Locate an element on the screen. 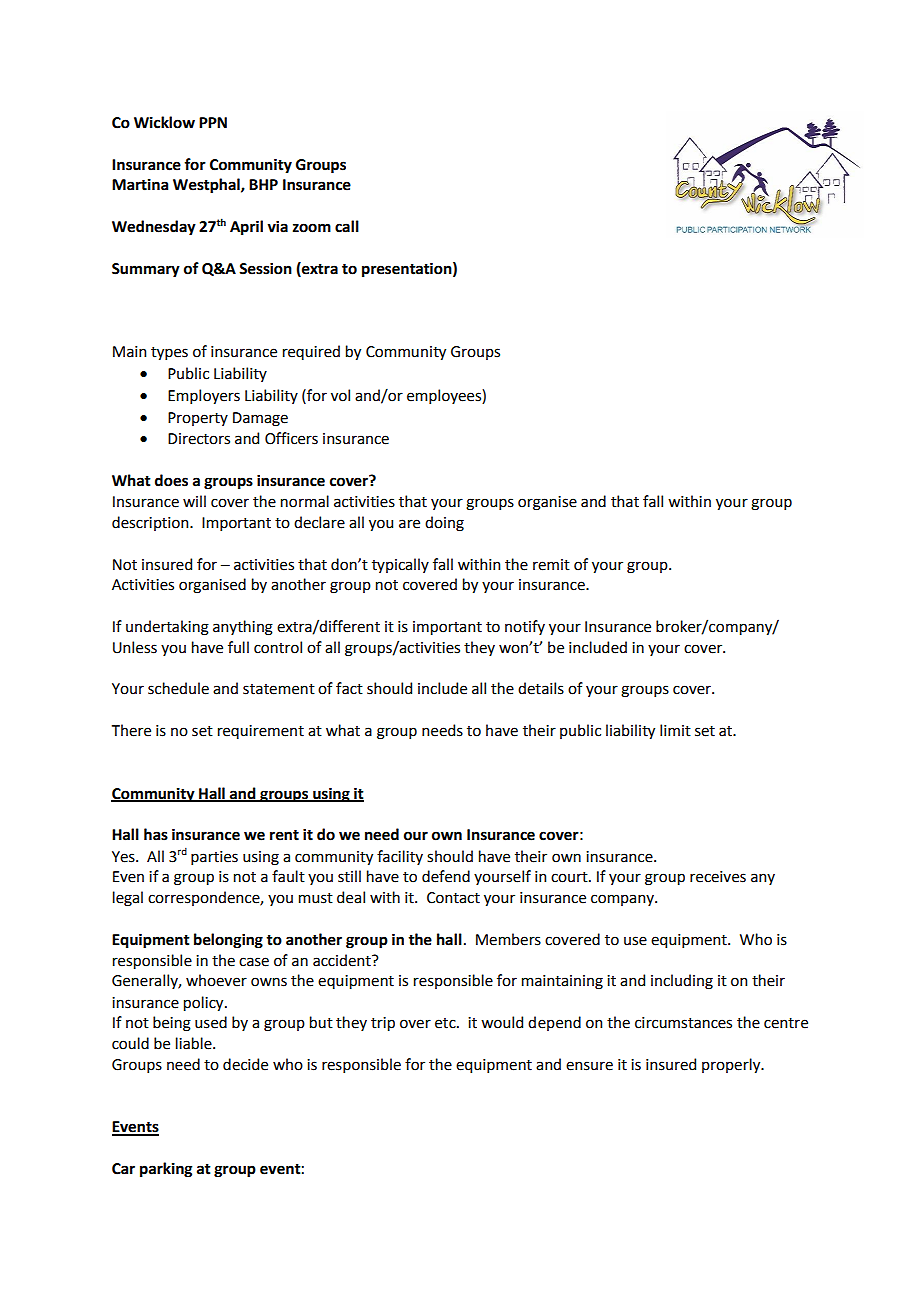 The width and height of the screenshot is (924, 1307). details is located at coordinates (541, 688).
